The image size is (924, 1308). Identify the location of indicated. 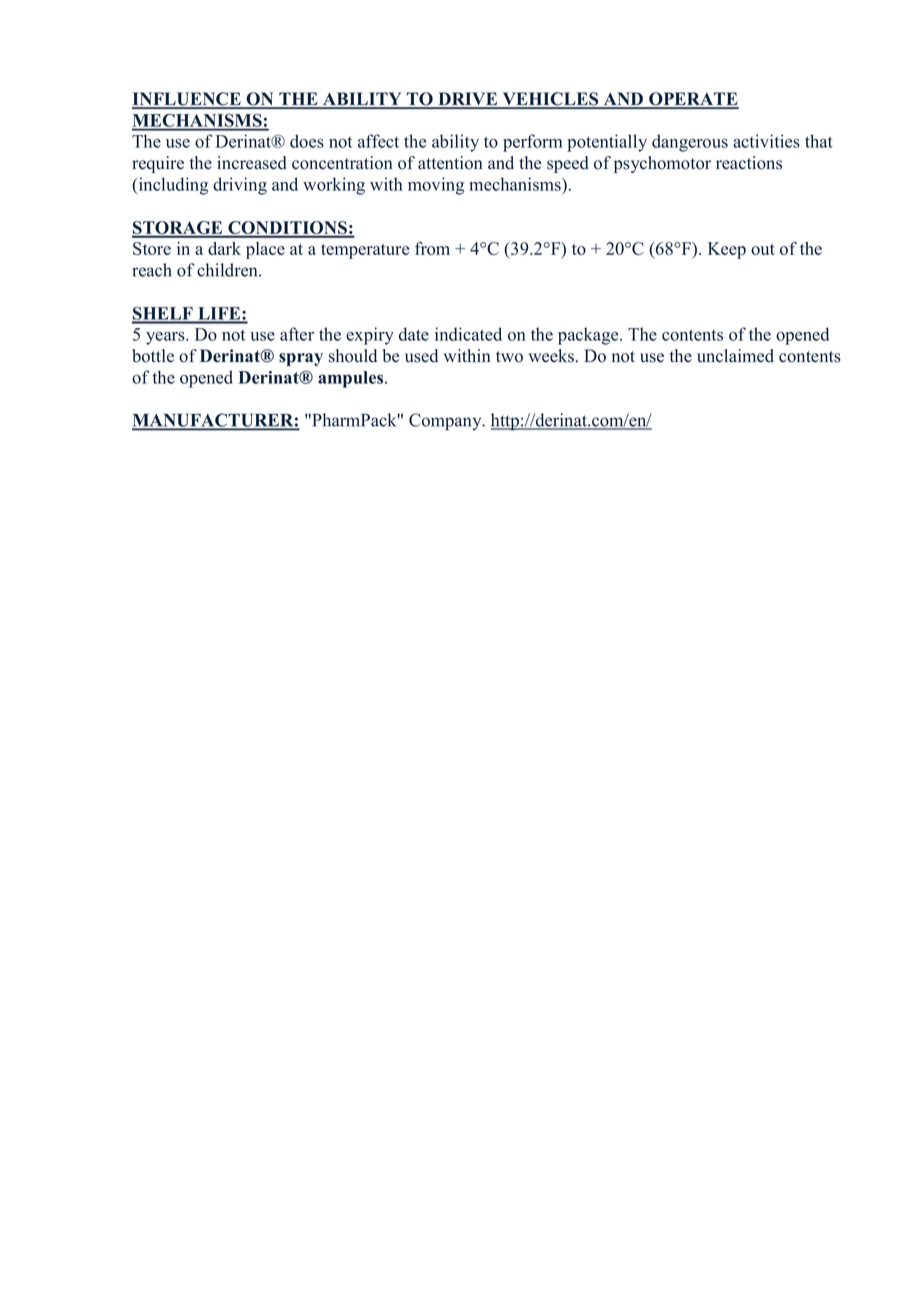
(468, 334).
